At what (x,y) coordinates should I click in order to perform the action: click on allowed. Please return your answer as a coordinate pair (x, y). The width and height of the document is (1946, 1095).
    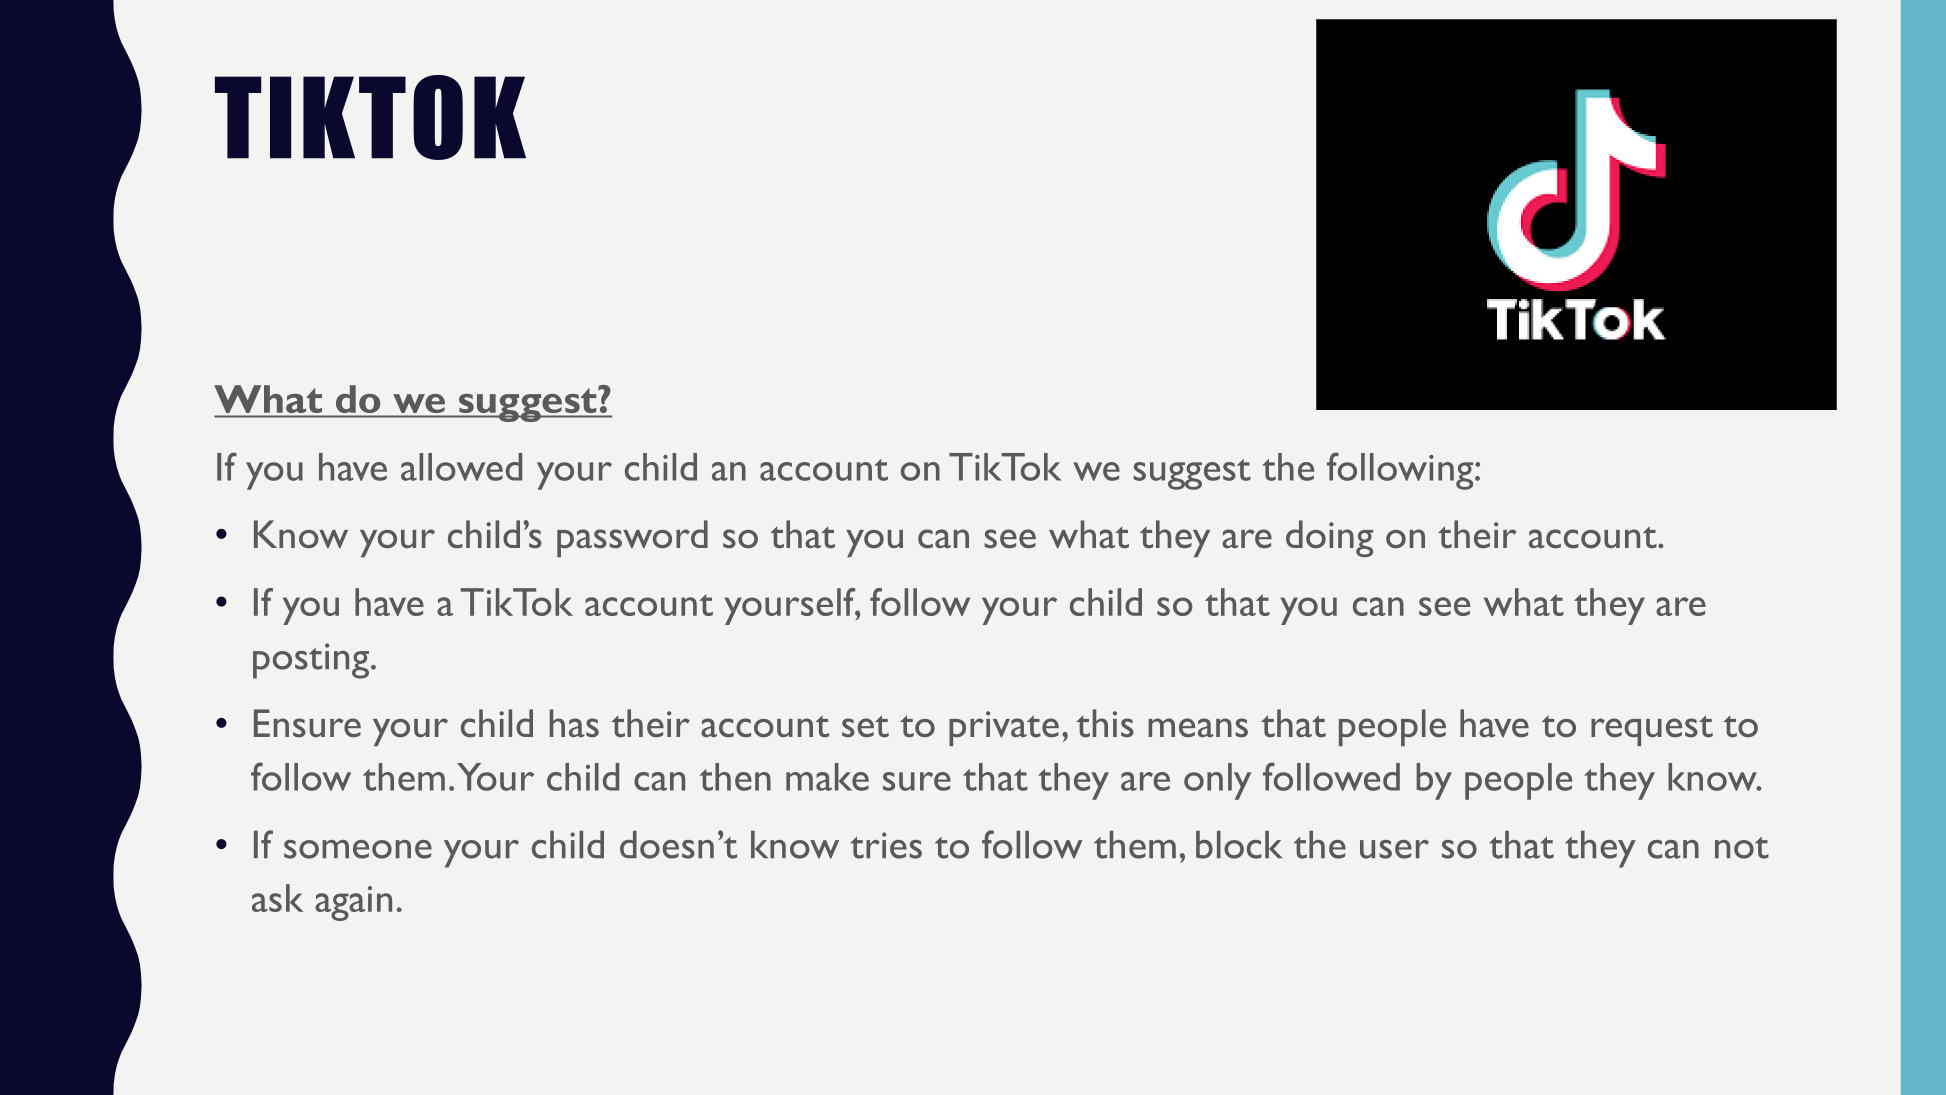
    Looking at the image, I should click on (461, 467).
